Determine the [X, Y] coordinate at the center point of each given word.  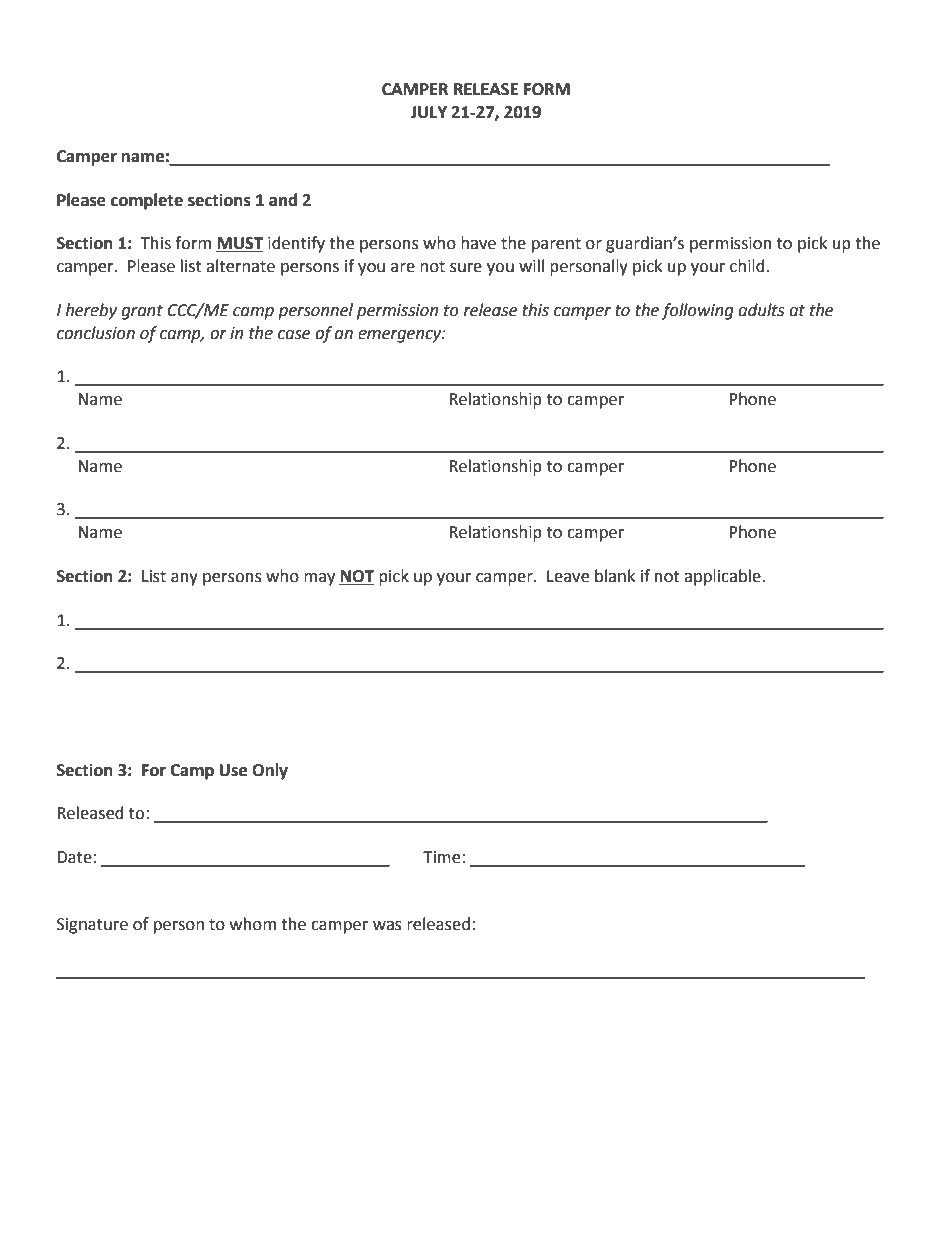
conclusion [96, 333]
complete [147, 201]
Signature [92, 926]
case [294, 335]
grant [142, 312]
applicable [723, 577]
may [319, 579]
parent [556, 245]
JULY [429, 112]
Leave [568, 576]
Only [270, 771]
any [184, 579]
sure [466, 268]
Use [233, 770]
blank [615, 576]
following [698, 311]
